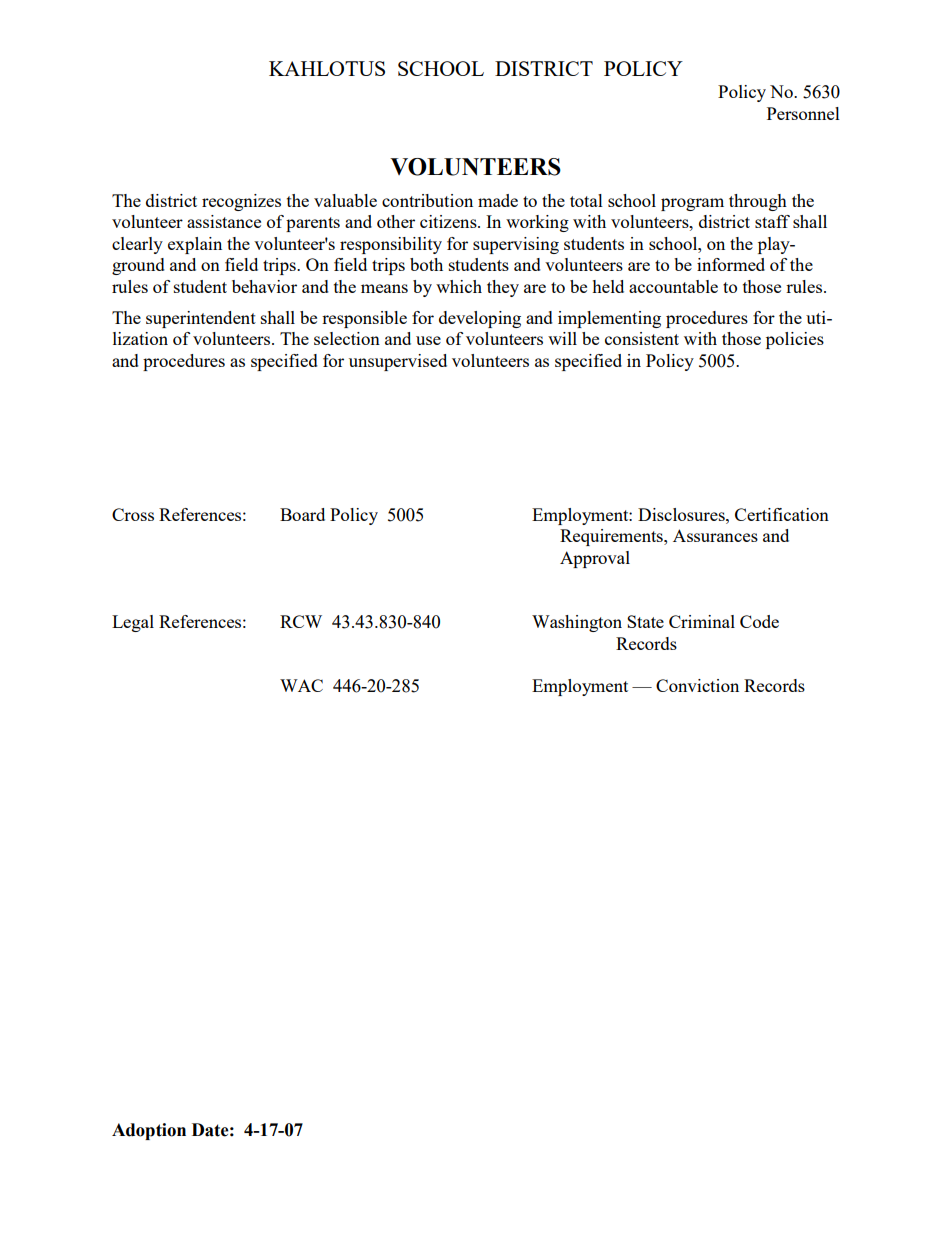  Describe the element at coordinates (301, 685) in the screenshot. I see `WAC` at that location.
